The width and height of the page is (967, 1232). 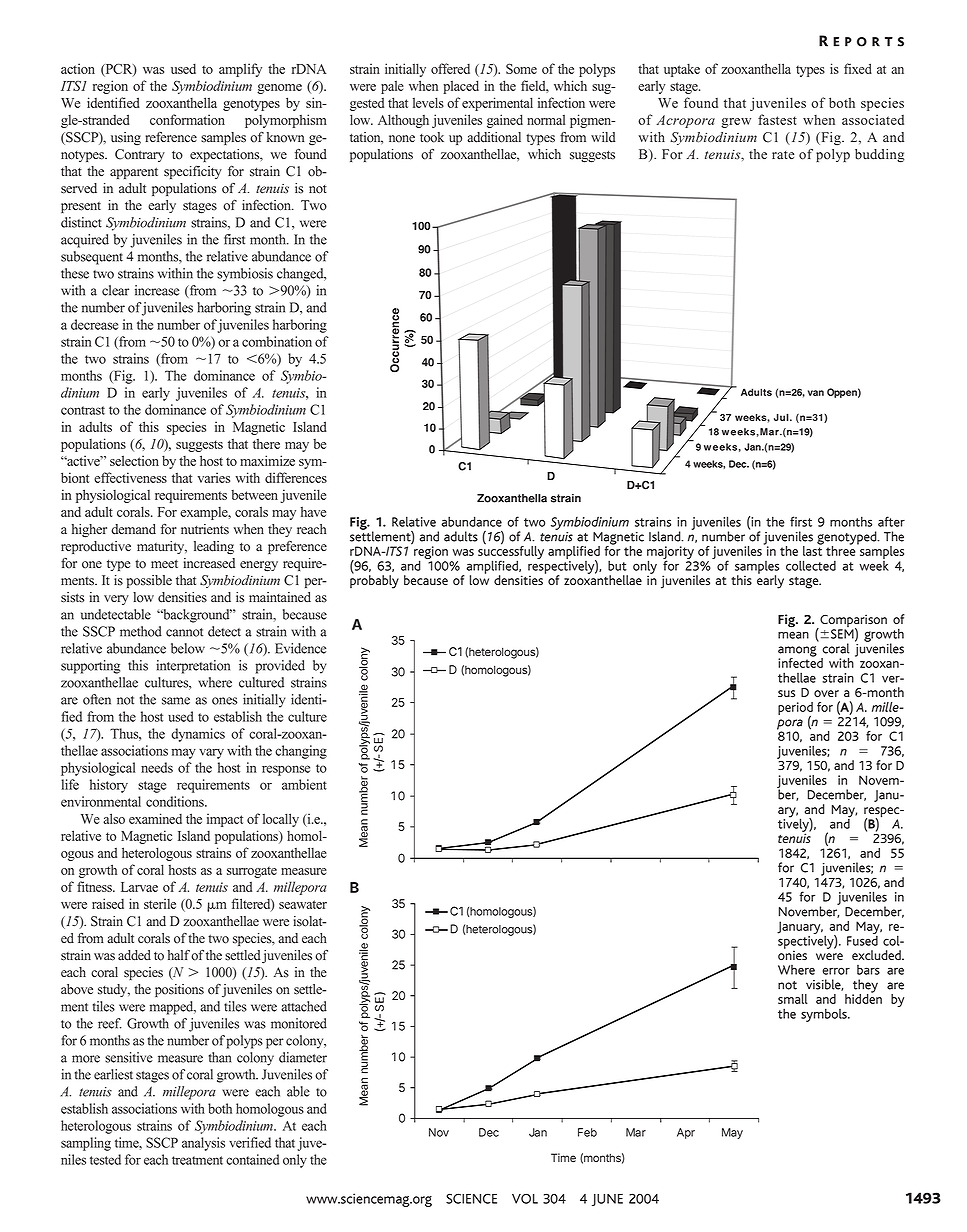 What do you see at coordinates (203, 1144) in the page?
I see `analysis` at bounding box center [203, 1144].
